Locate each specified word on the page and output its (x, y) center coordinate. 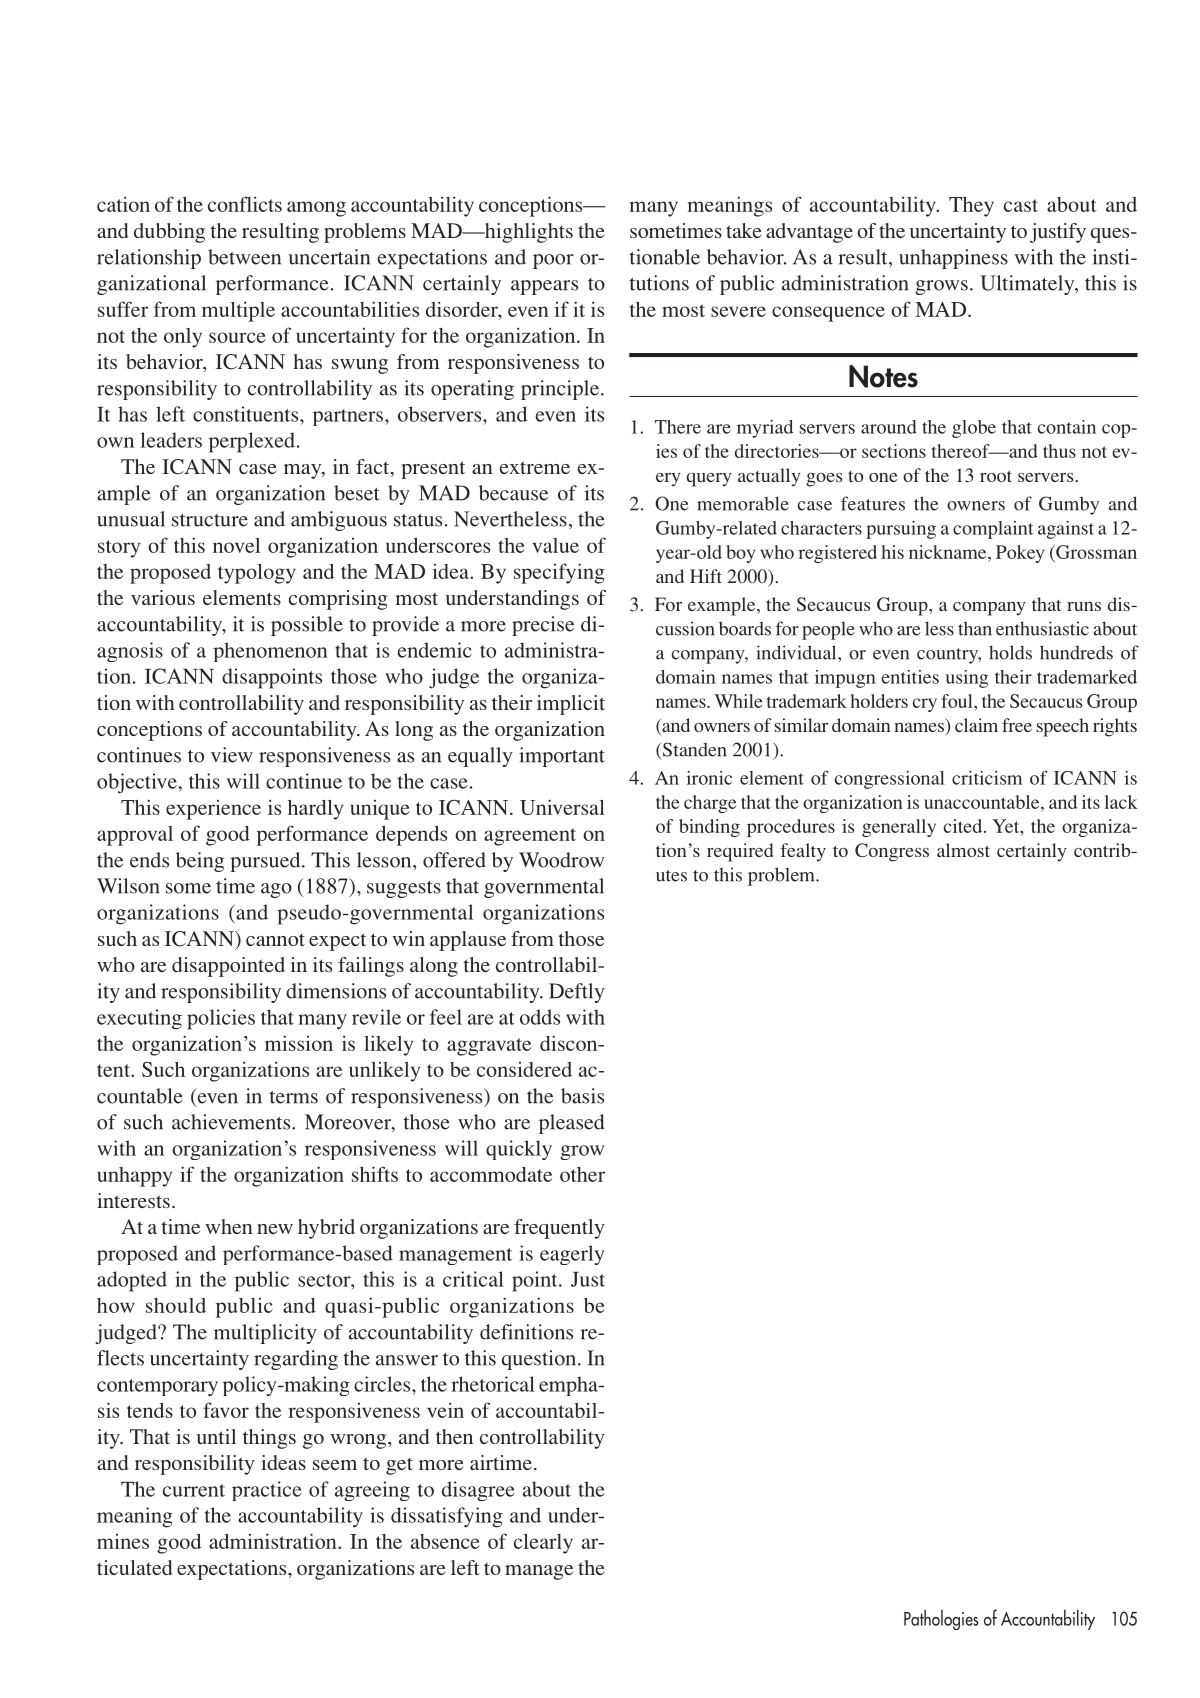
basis (582, 1096)
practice (267, 1491)
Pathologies (941, 1619)
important (562, 757)
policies (221, 1019)
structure (210, 520)
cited (964, 826)
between (244, 257)
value (556, 545)
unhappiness (953, 259)
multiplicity (265, 1334)
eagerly (572, 1255)
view (232, 755)
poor (553, 261)
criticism (987, 778)
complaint (993, 530)
